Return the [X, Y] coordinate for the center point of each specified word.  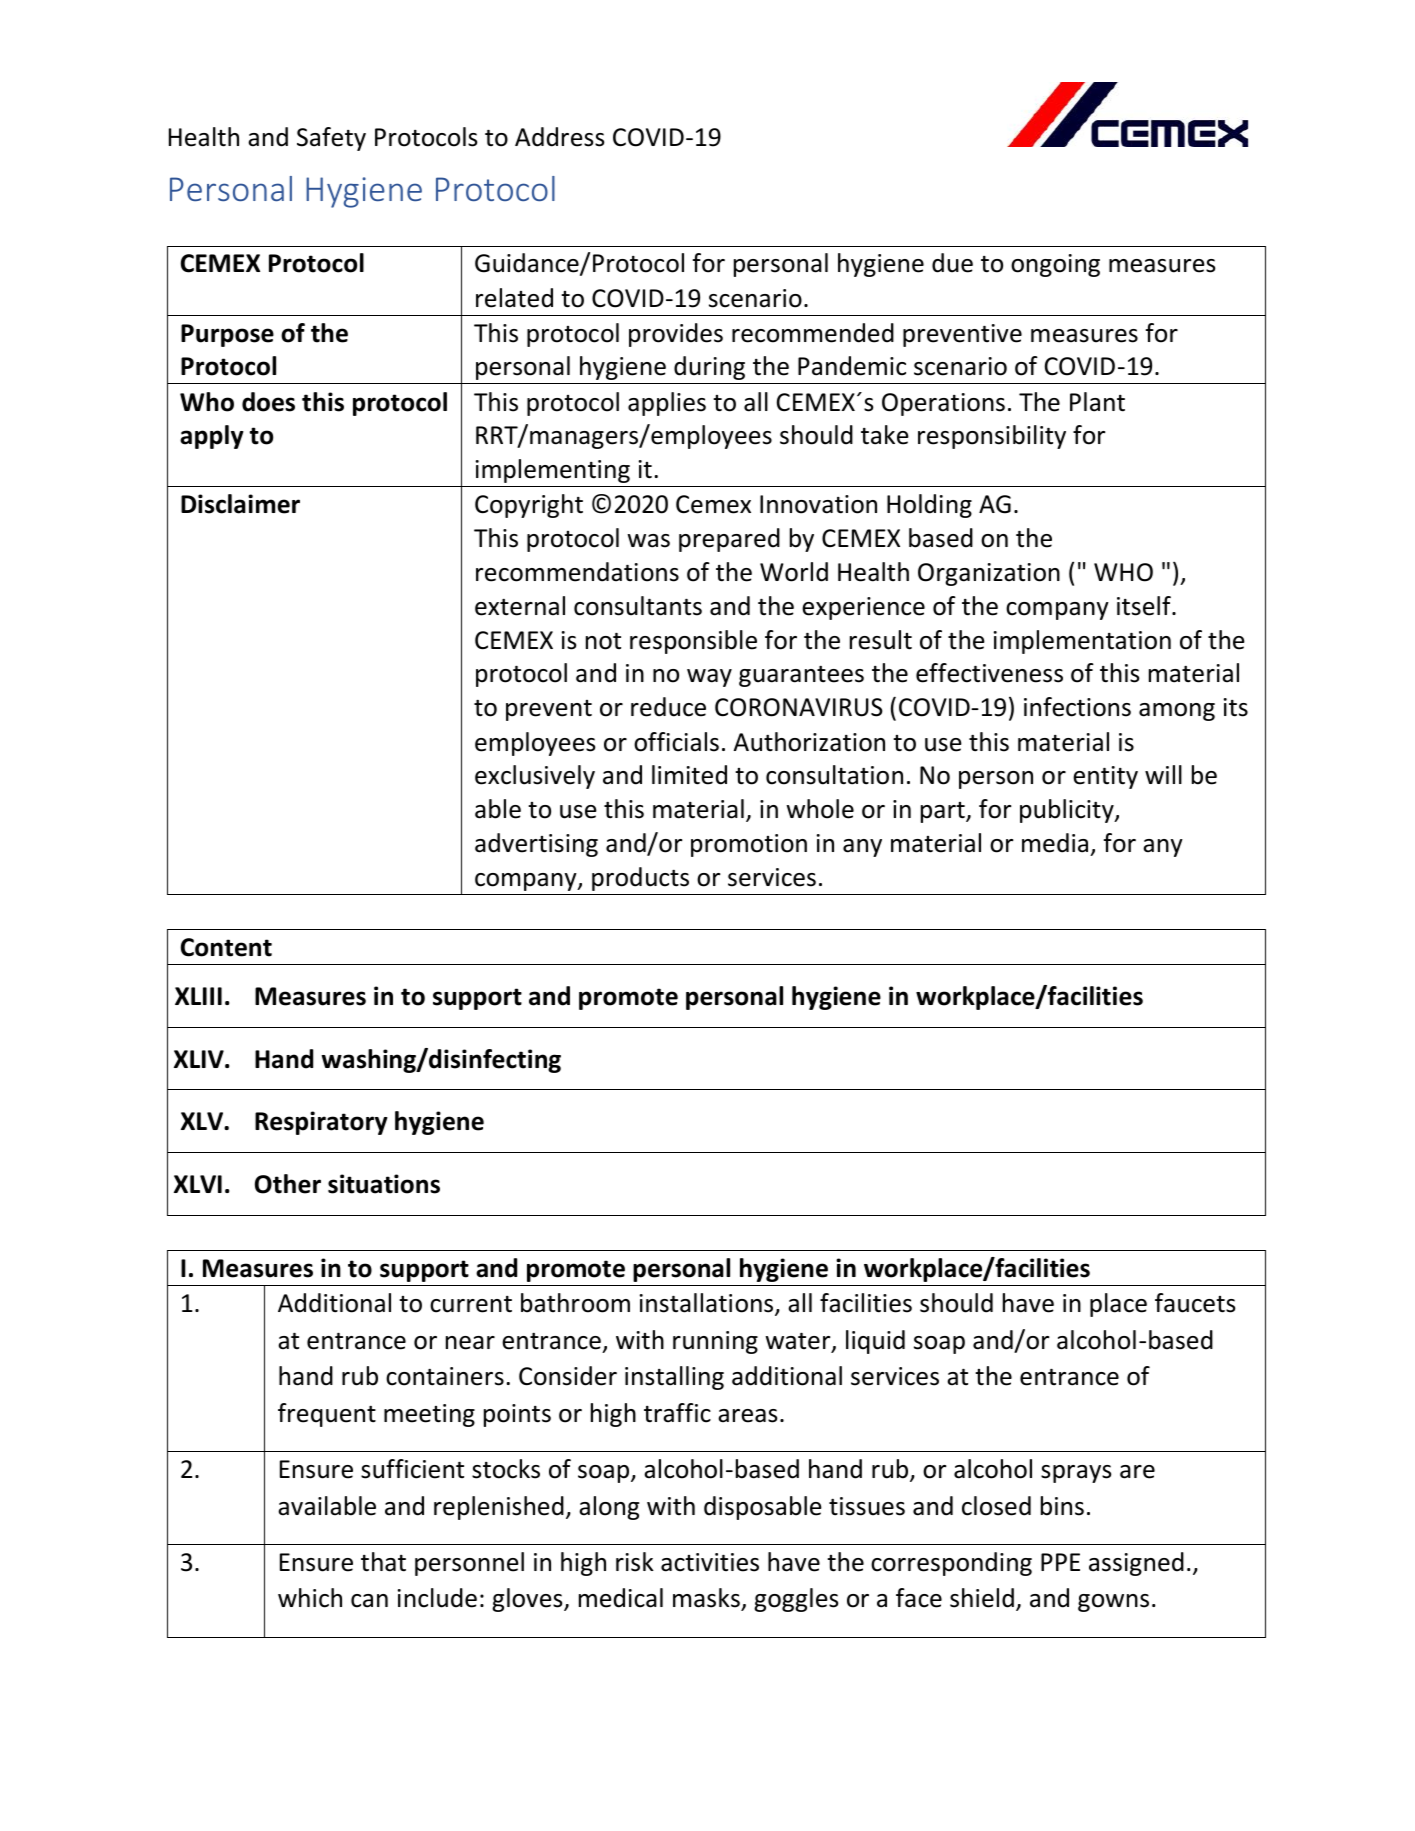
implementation [1082, 642]
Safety [331, 139]
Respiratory [321, 1123]
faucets [1195, 1303]
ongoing [1055, 265]
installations [708, 1304]
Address [559, 137]
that [383, 1562]
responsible [693, 642]
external [520, 606]
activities [710, 1562]
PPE [1060, 1562]
